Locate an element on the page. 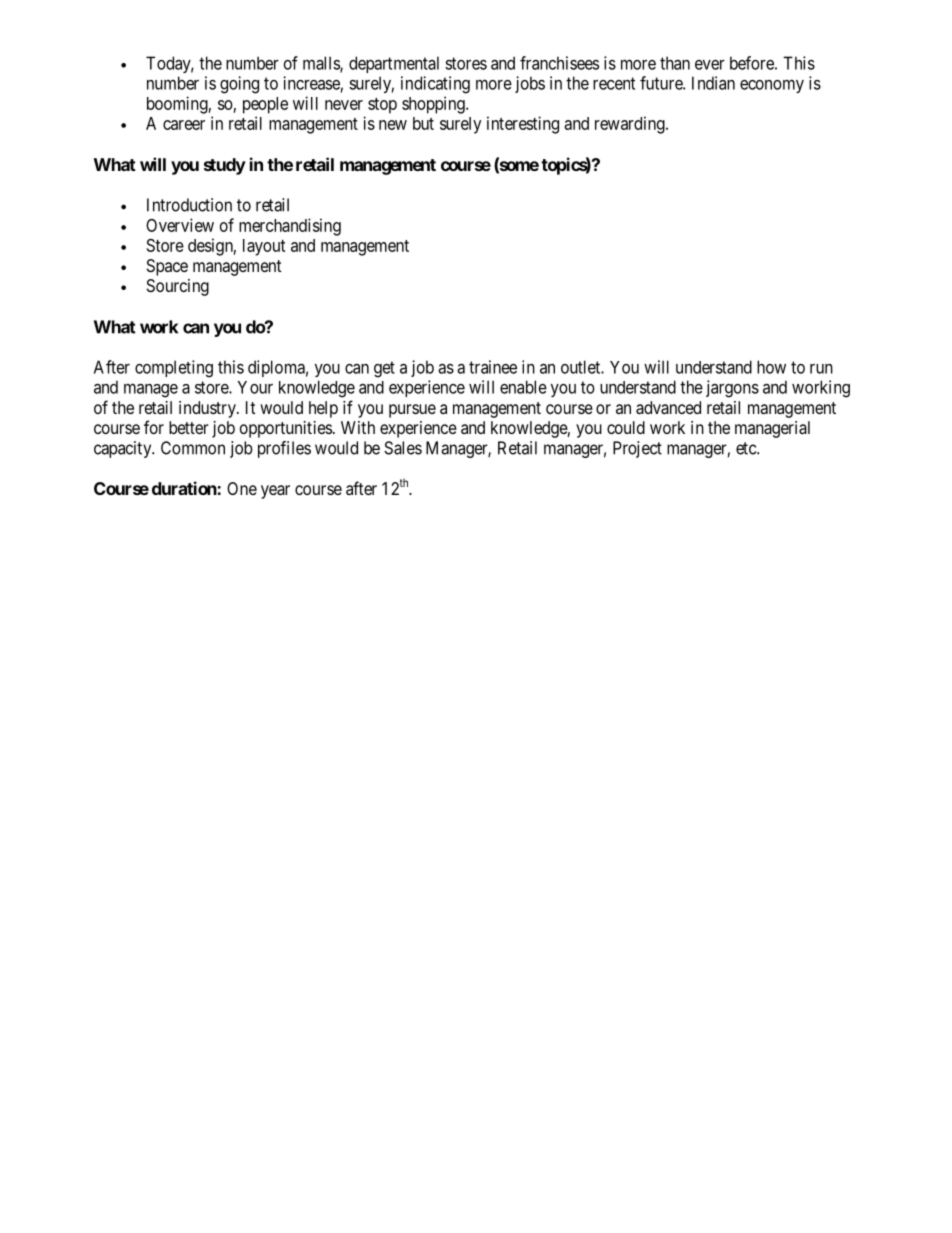 The width and height of the page is (952, 1233). how is located at coordinates (771, 367).
